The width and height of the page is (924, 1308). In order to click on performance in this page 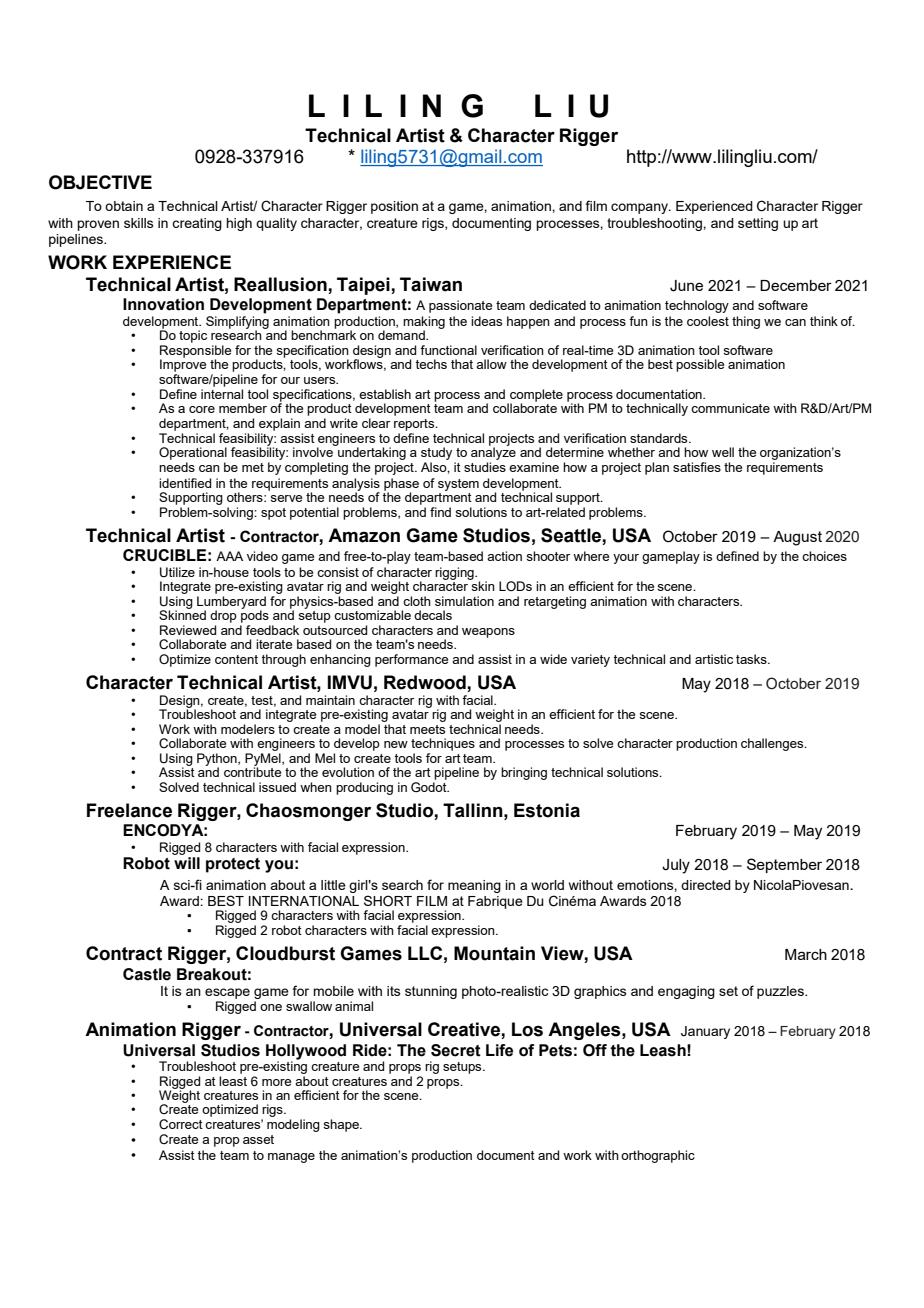, I will do `click(411, 660)`.
